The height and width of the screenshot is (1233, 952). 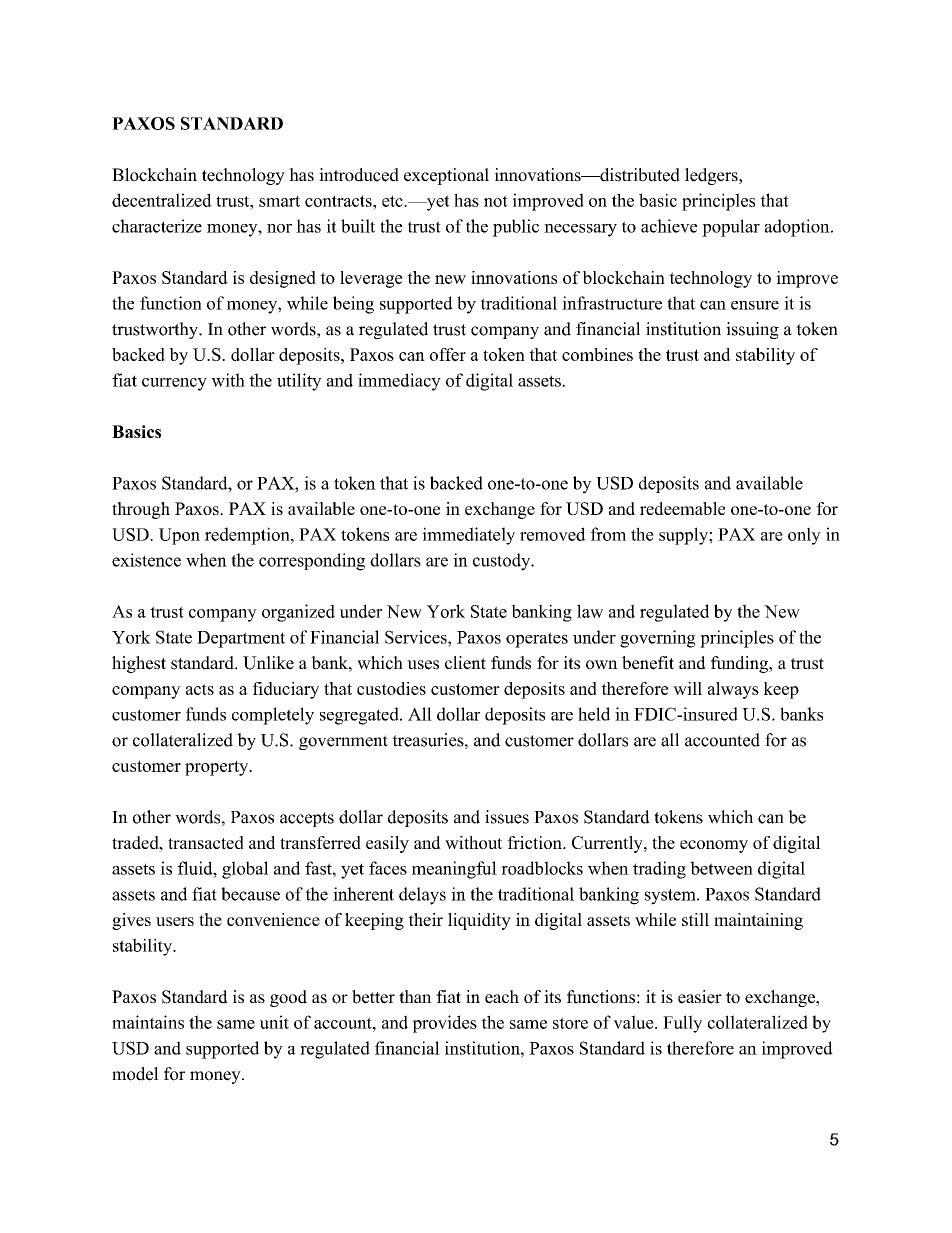 What do you see at coordinates (174, 384) in the screenshot?
I see `currency` at bounding box center [174, 384].
